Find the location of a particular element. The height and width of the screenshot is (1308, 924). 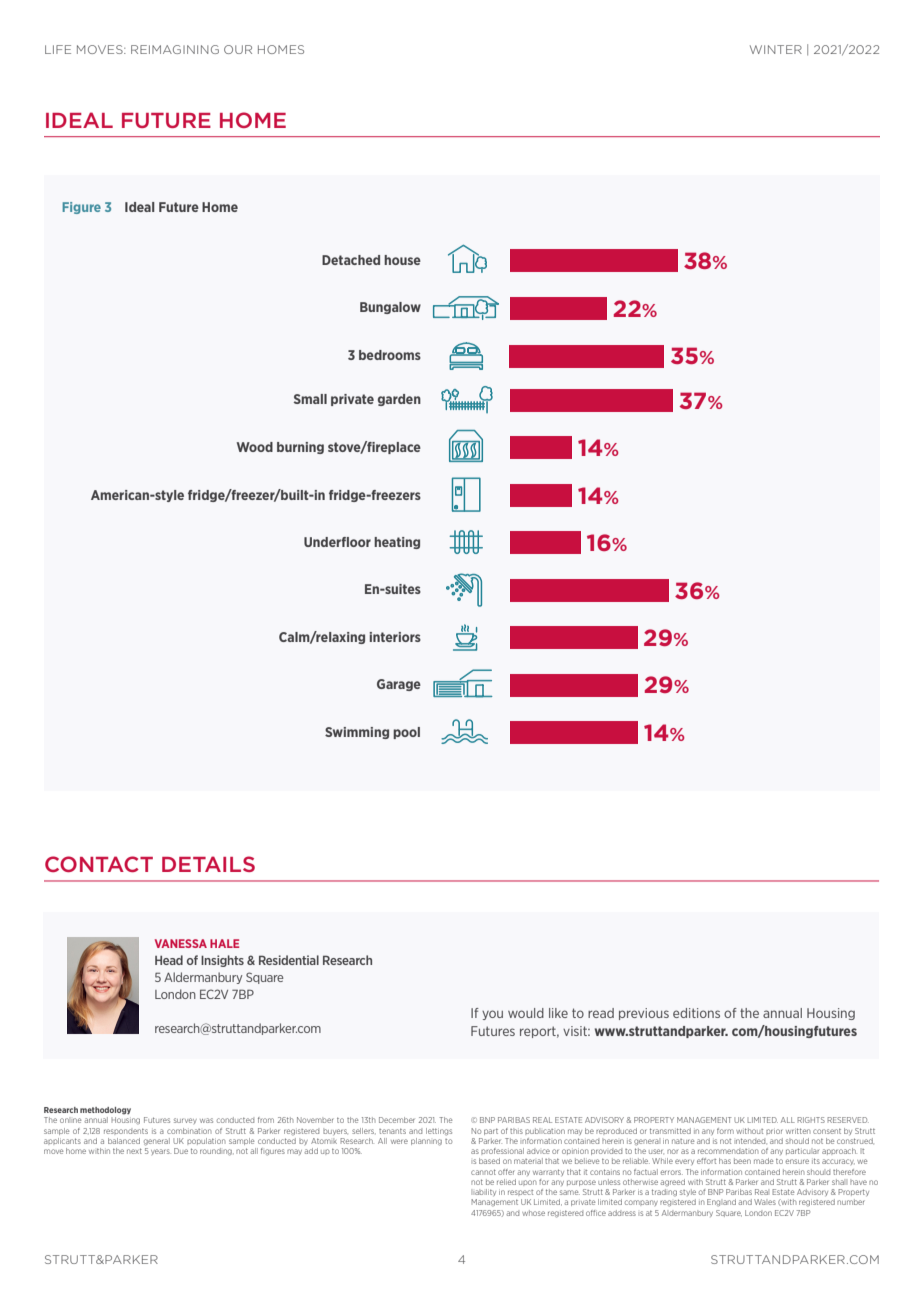

made is located at coordinates (764, 1161).
